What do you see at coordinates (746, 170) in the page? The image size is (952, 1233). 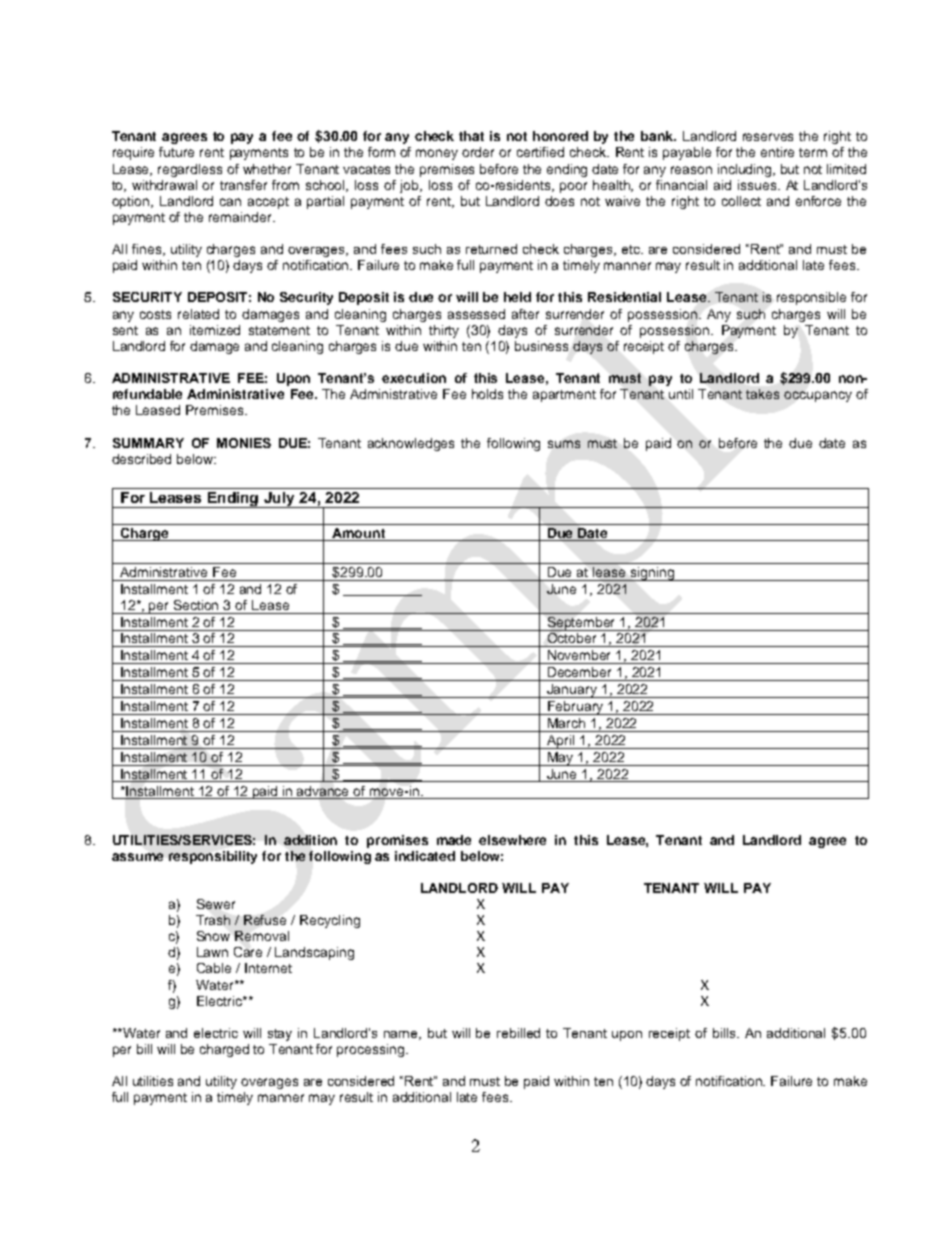 I see `including` at bounding box center [746, 170].
